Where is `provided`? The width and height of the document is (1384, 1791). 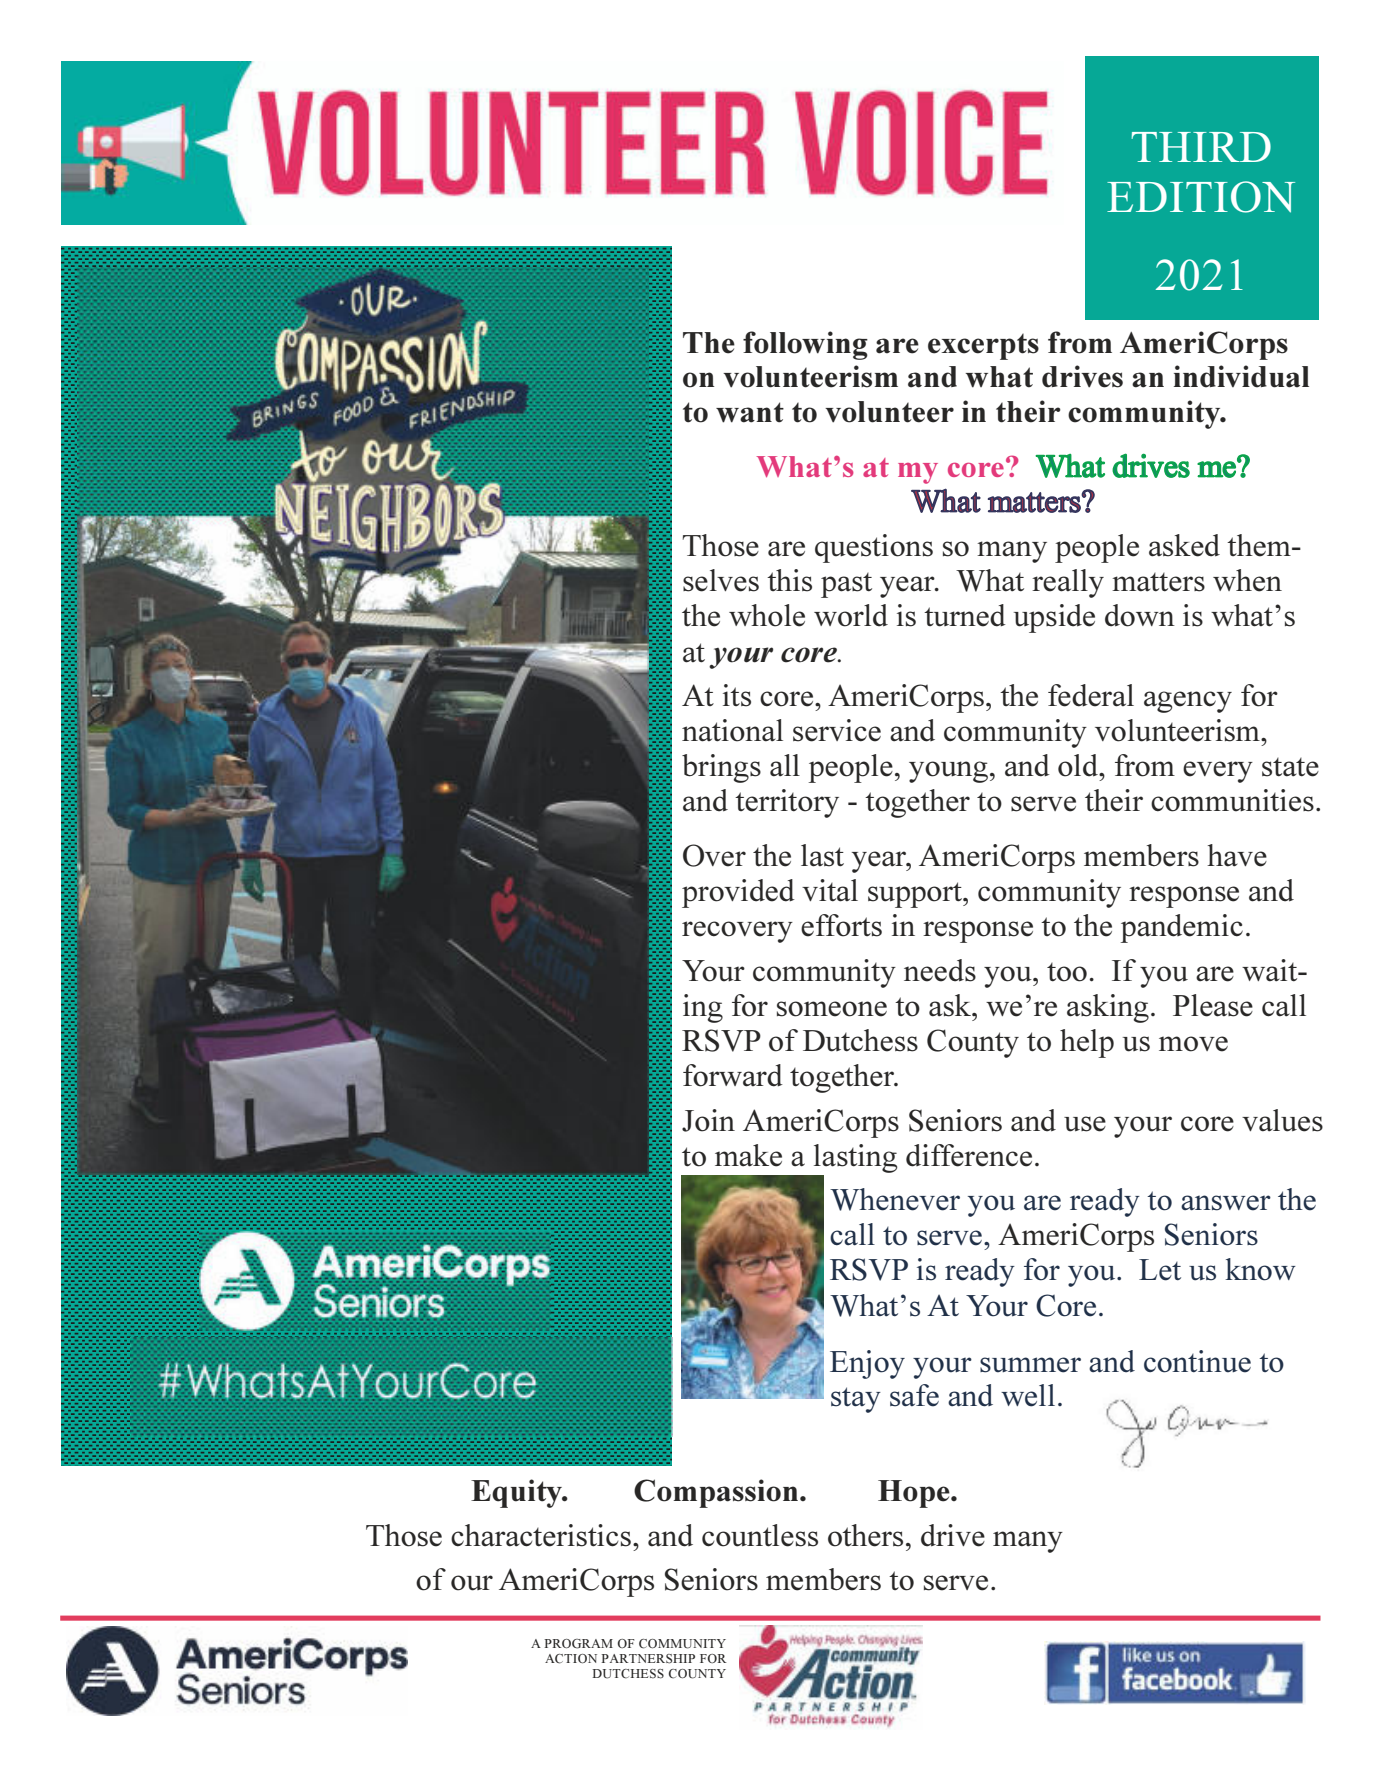 provided is located at coordinates (738, 893).
